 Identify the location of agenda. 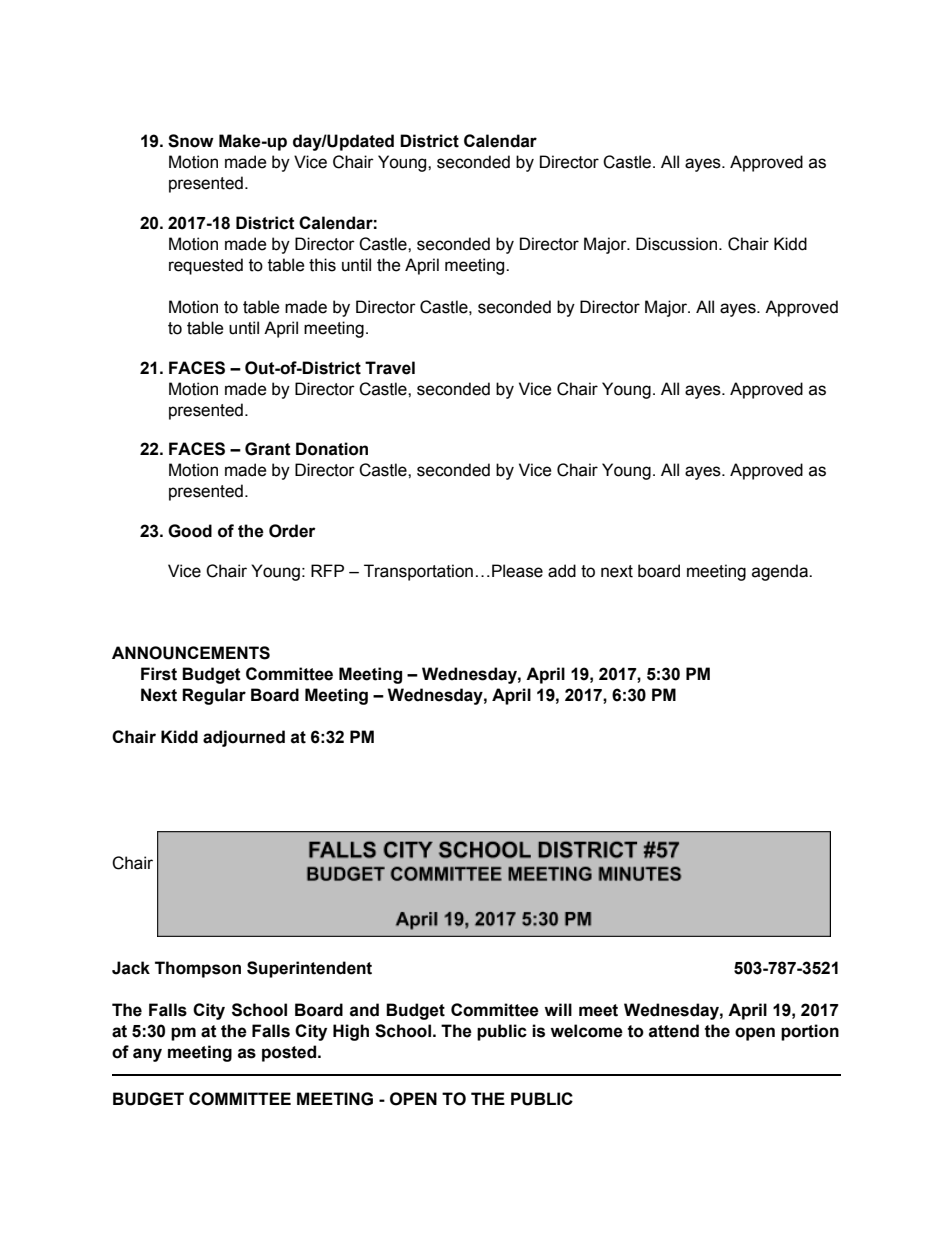
(781, 572).
